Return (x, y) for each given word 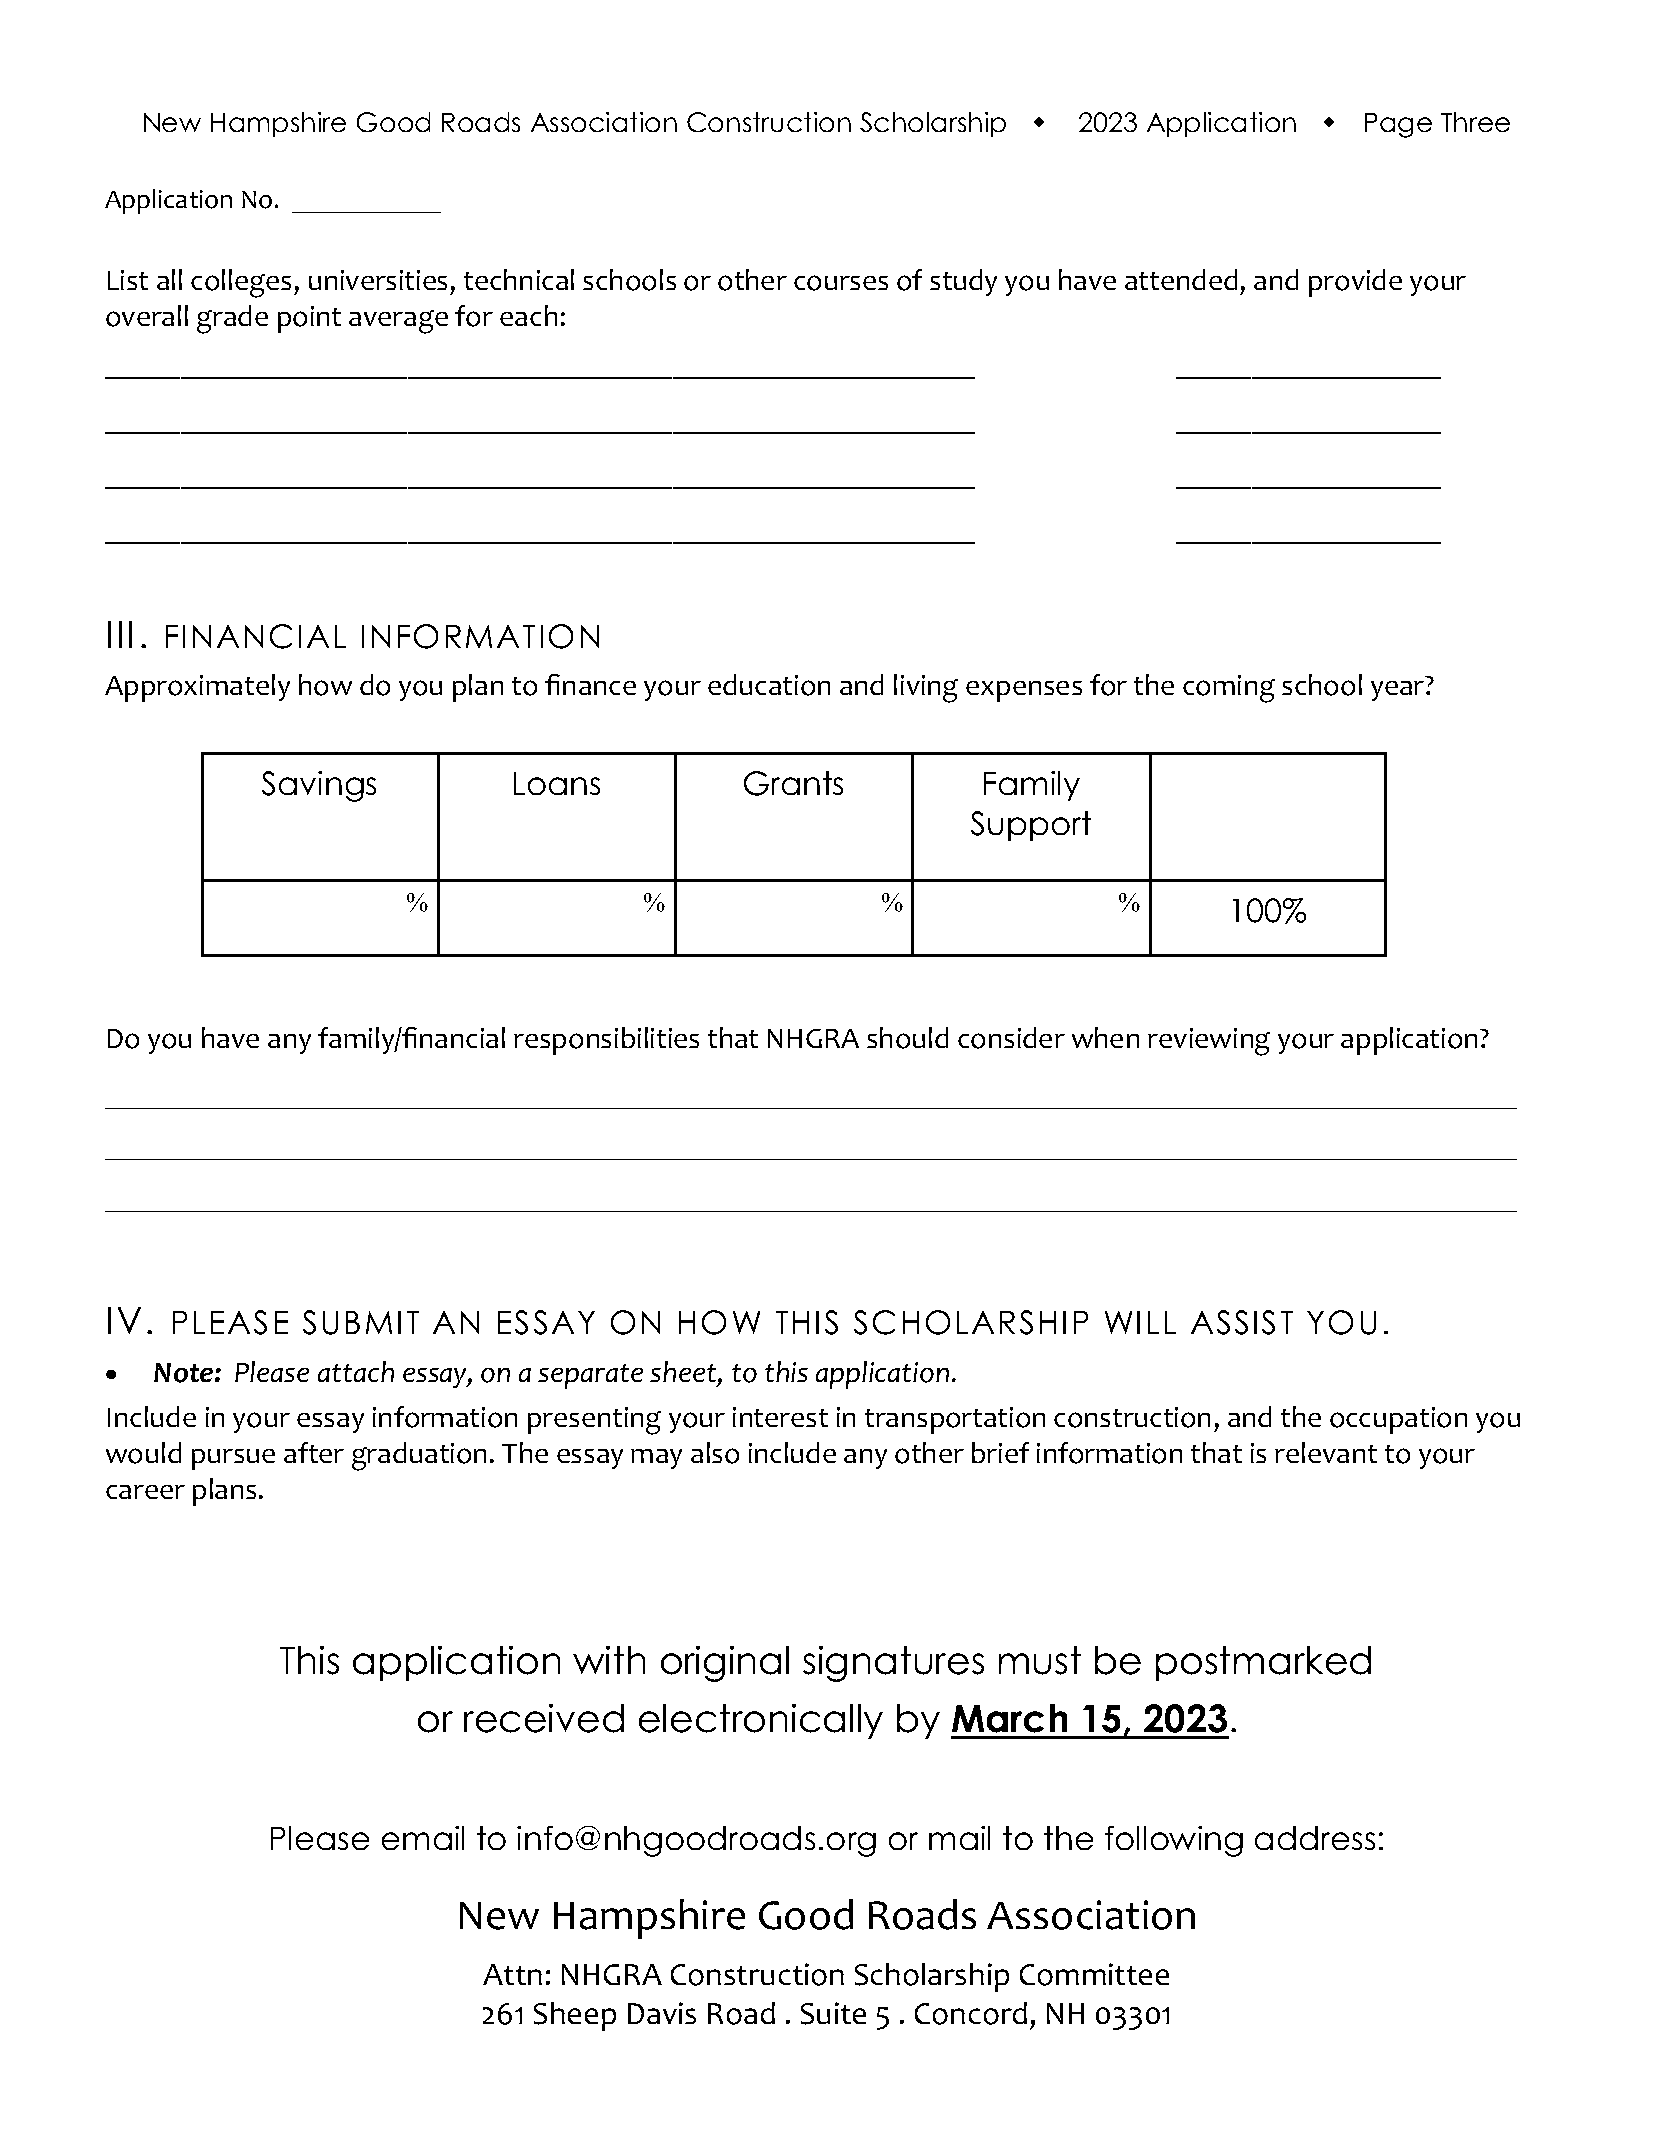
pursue (233, 1459)
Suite (833, 2013)
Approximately (197, 688)
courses (841, 283)
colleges (241, 283)
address (1315, 1838)
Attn (512, 1974)
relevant (1326, 1452)
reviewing (1209, 1042)
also (715, 1453)
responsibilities (606, 1041)
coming (1229, 689)
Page (1398, 125)
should (907, 1038)
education (769, 685)
